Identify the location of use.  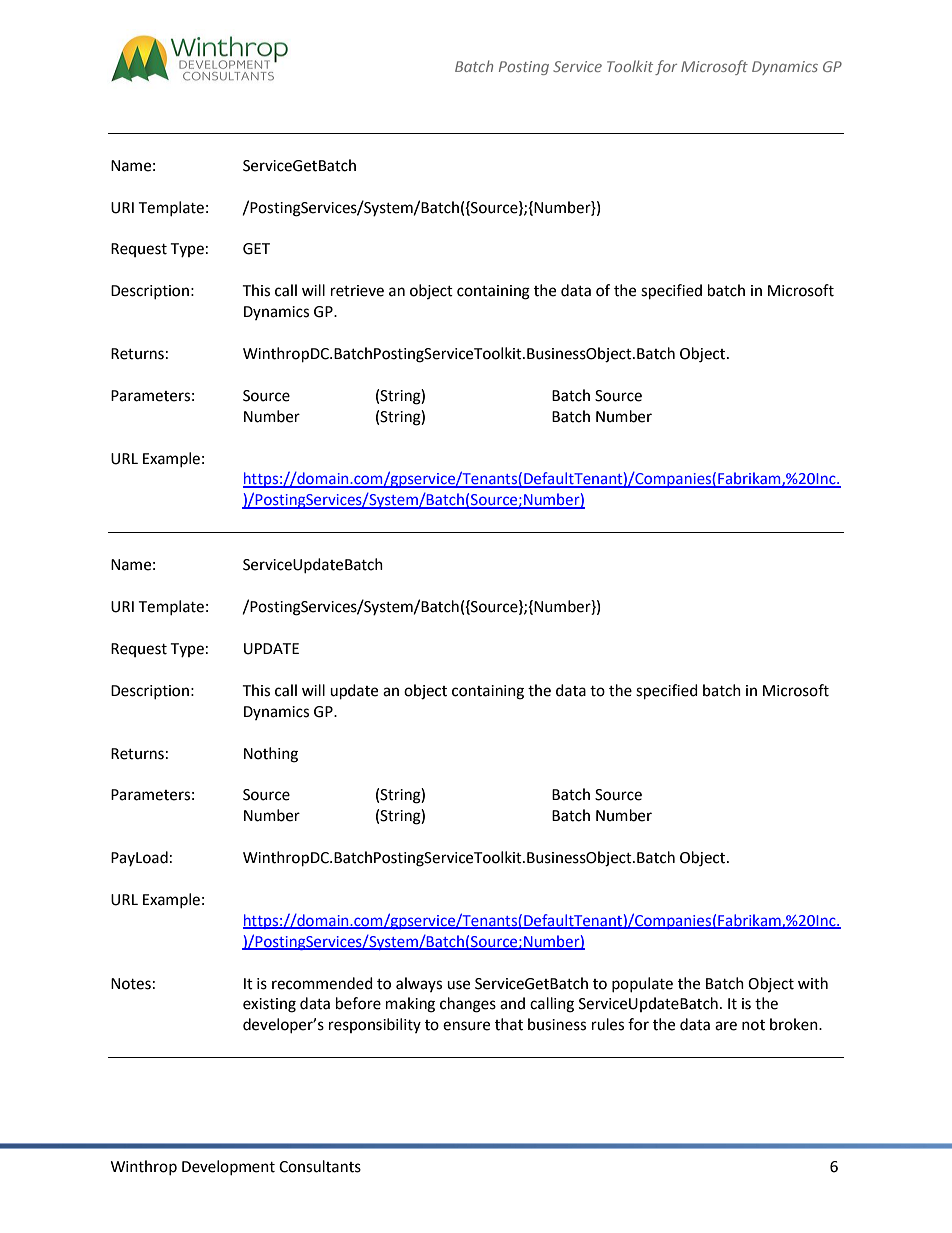
(458, 985).
